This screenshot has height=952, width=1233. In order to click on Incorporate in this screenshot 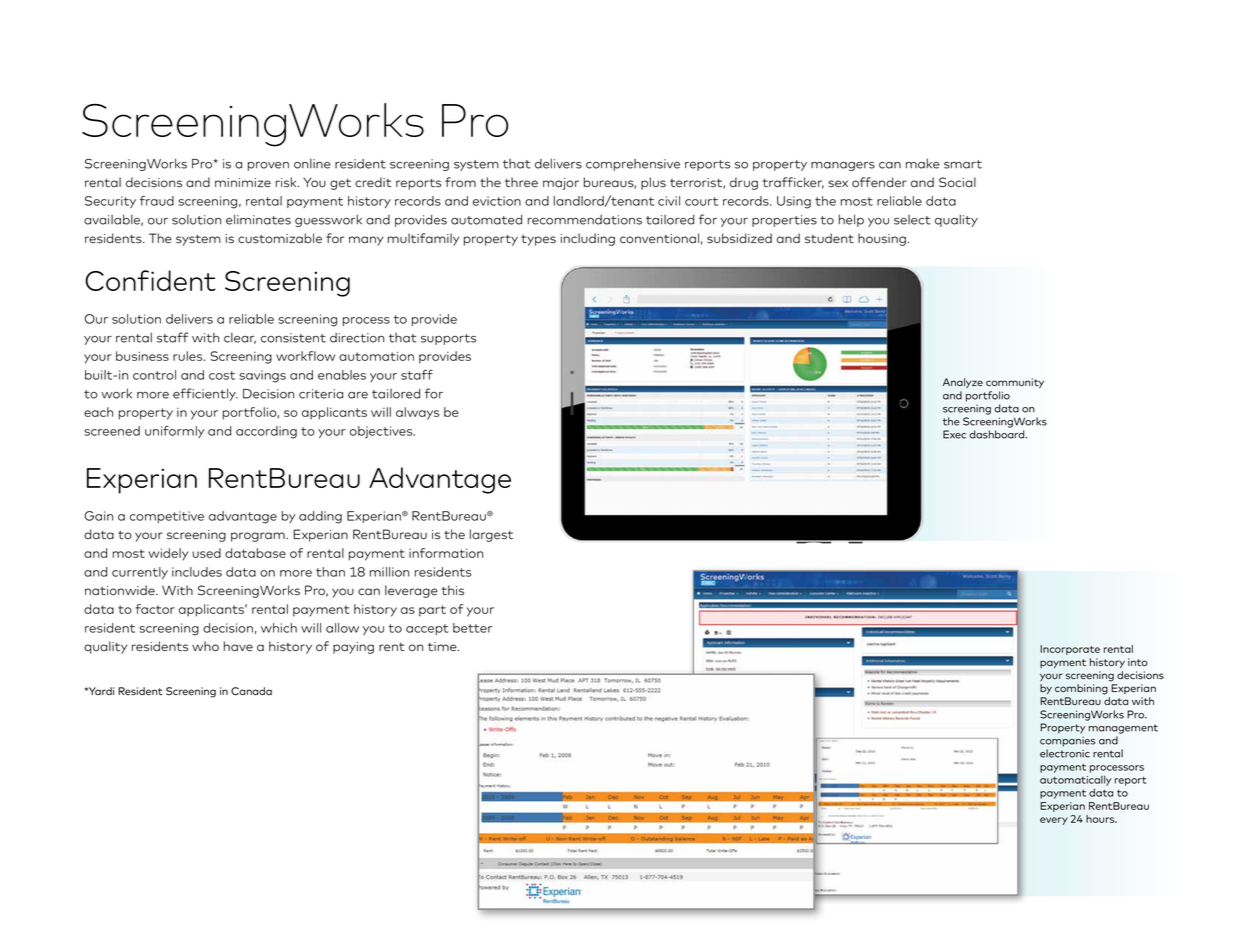, I will do `click(1070, 650)`.
